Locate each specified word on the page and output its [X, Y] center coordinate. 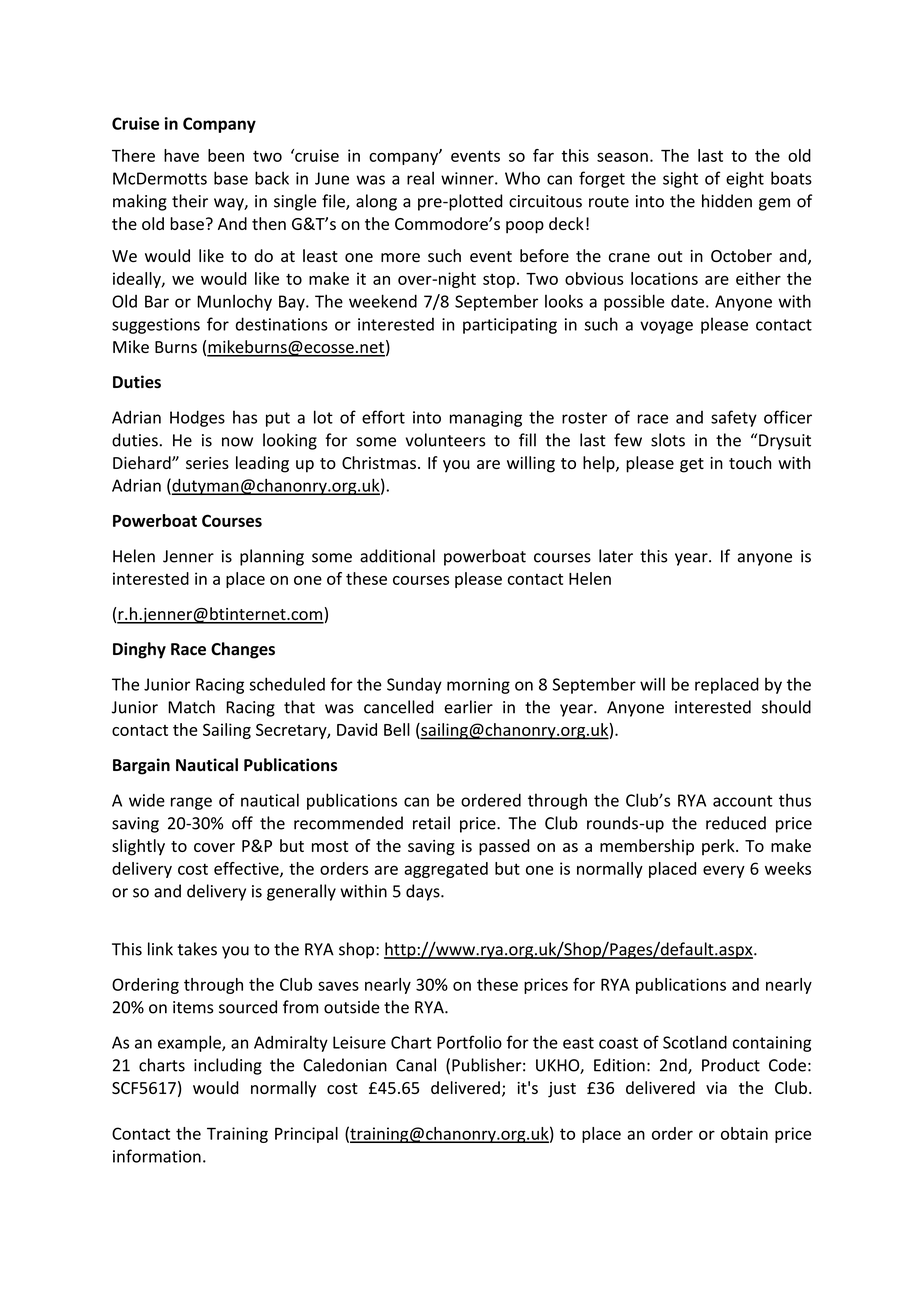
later [616, 556]
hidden [727, 201]
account [743, 801]
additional [397, 556]
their [190, 201]
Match [191, 707]
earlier [468, 707]
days [424, 892]
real [420, 178]
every [724, 871]
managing [486, 419]
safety [734, 418]
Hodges [197, 418]
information [157, 1156]
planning [272, 557]
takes [197, 949]
